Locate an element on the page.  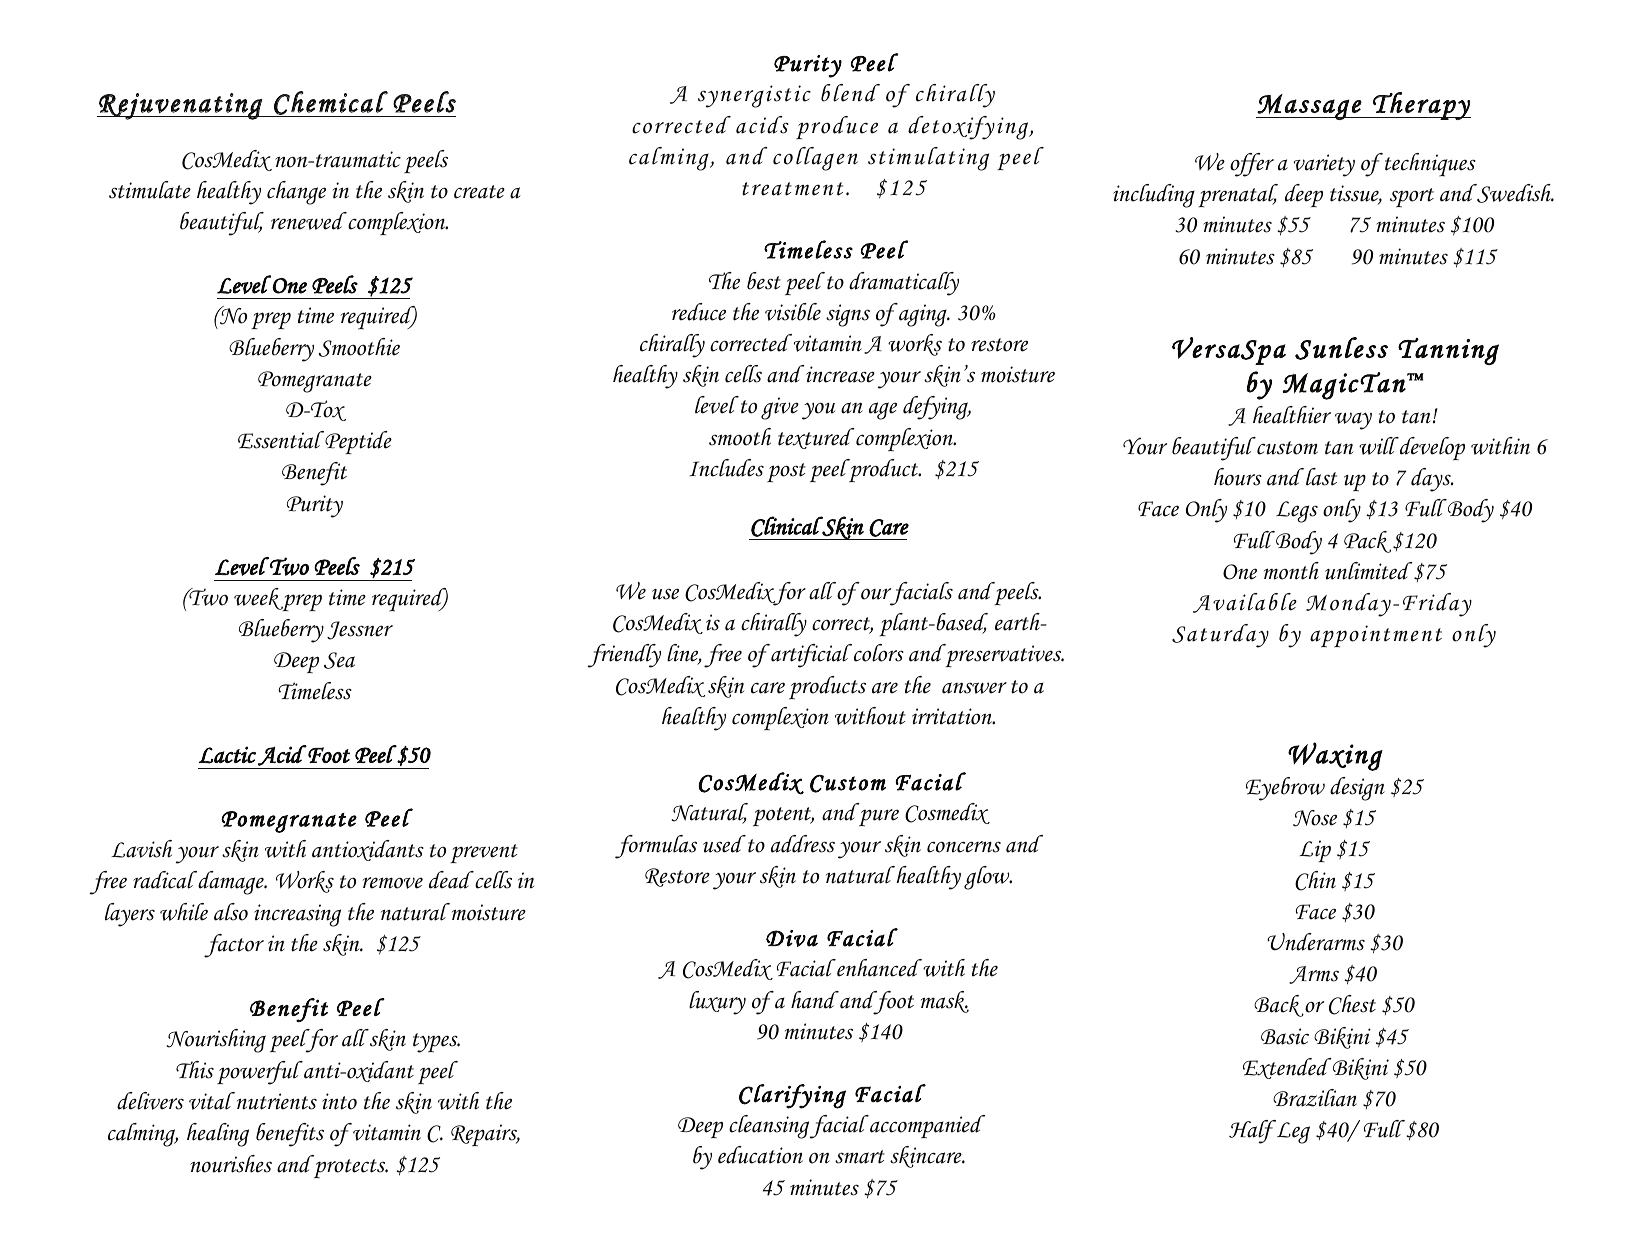
Saturday is located at coordinates (1220, 636).
